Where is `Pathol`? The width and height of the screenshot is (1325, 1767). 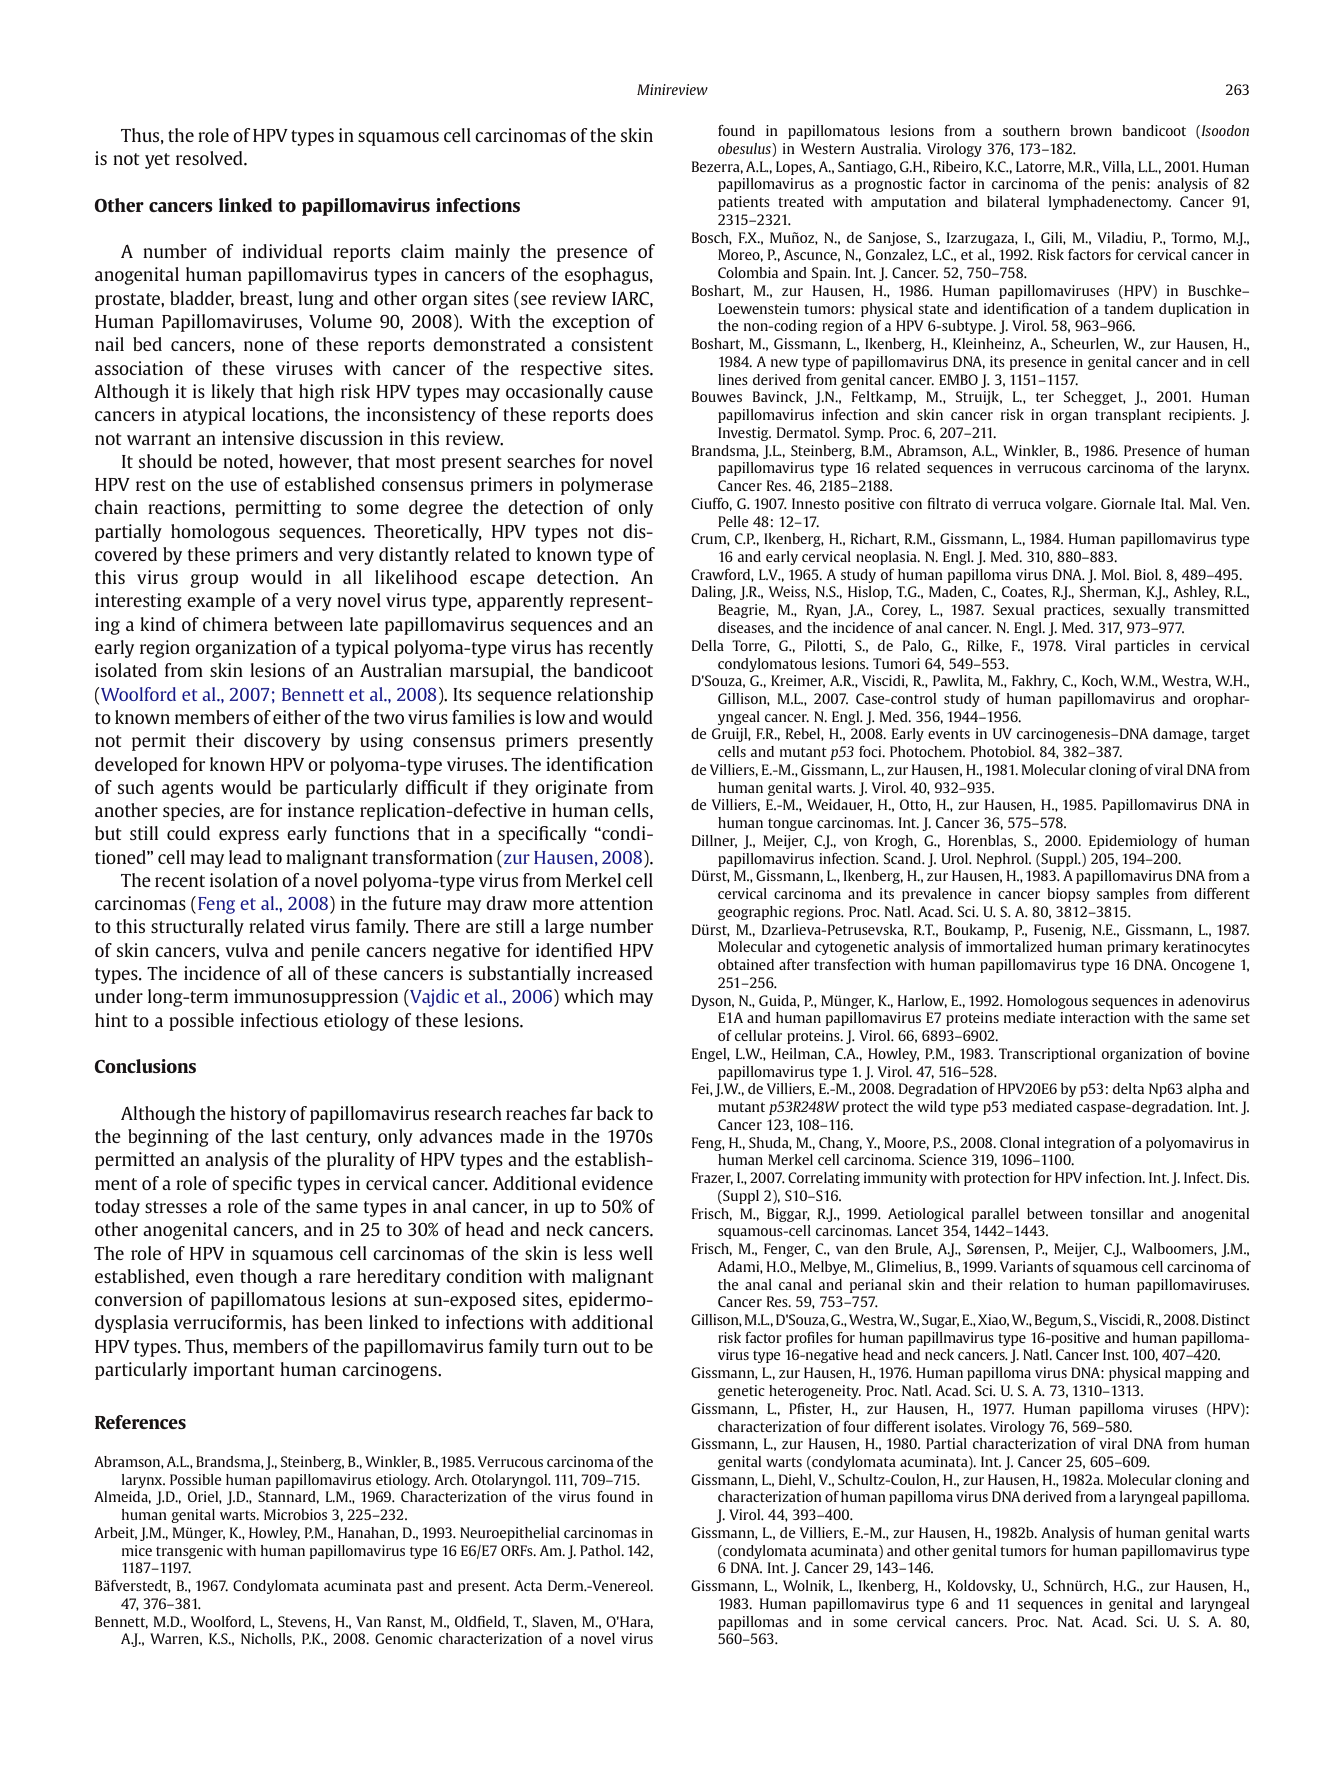 Pathol is located at coordinates (601, 1550).
